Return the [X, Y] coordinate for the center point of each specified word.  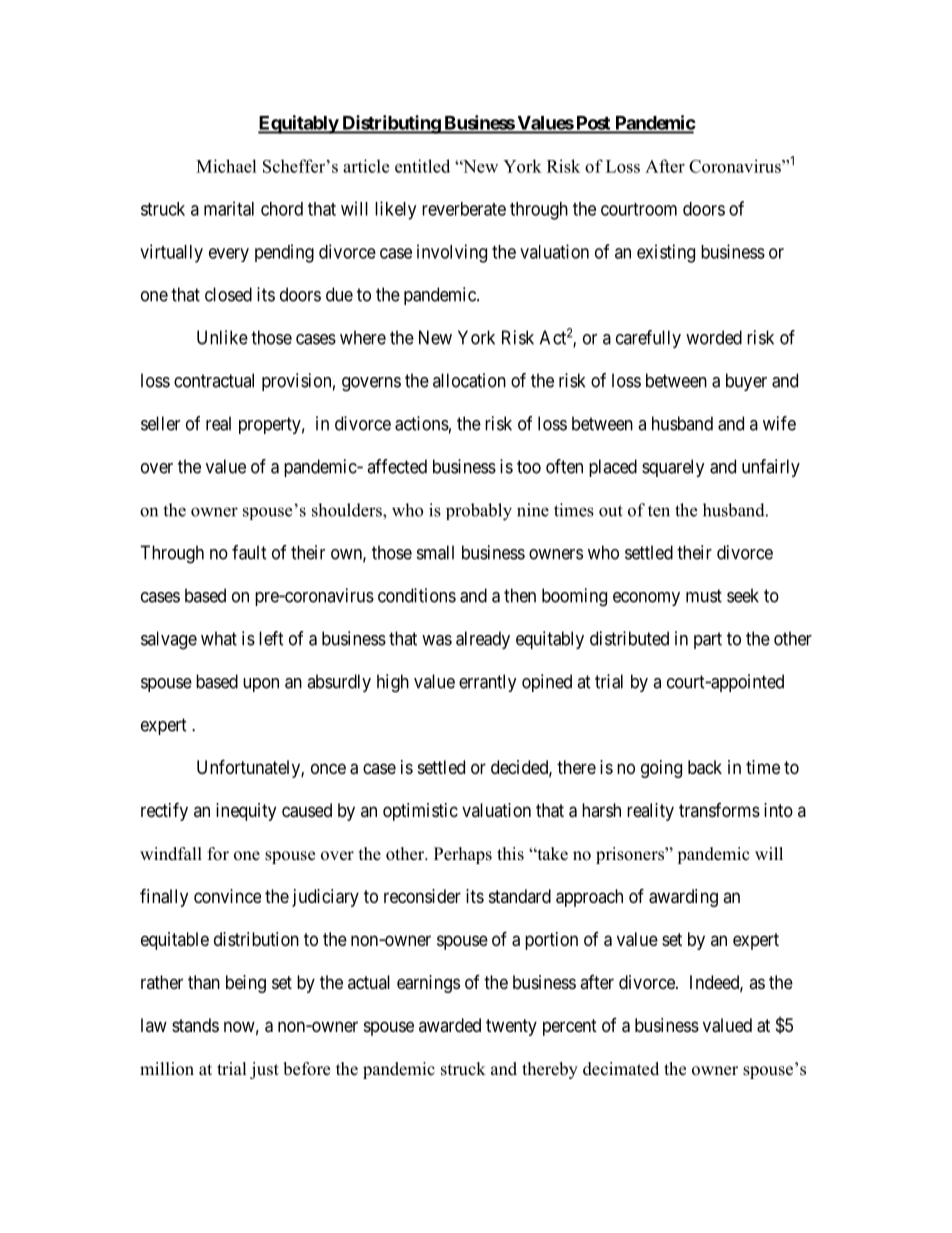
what [219, 638]
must [704, 596]
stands [195, 1025]
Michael [226, 166]
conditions [417, 595]
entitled [422, 166]
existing [666, 253]
